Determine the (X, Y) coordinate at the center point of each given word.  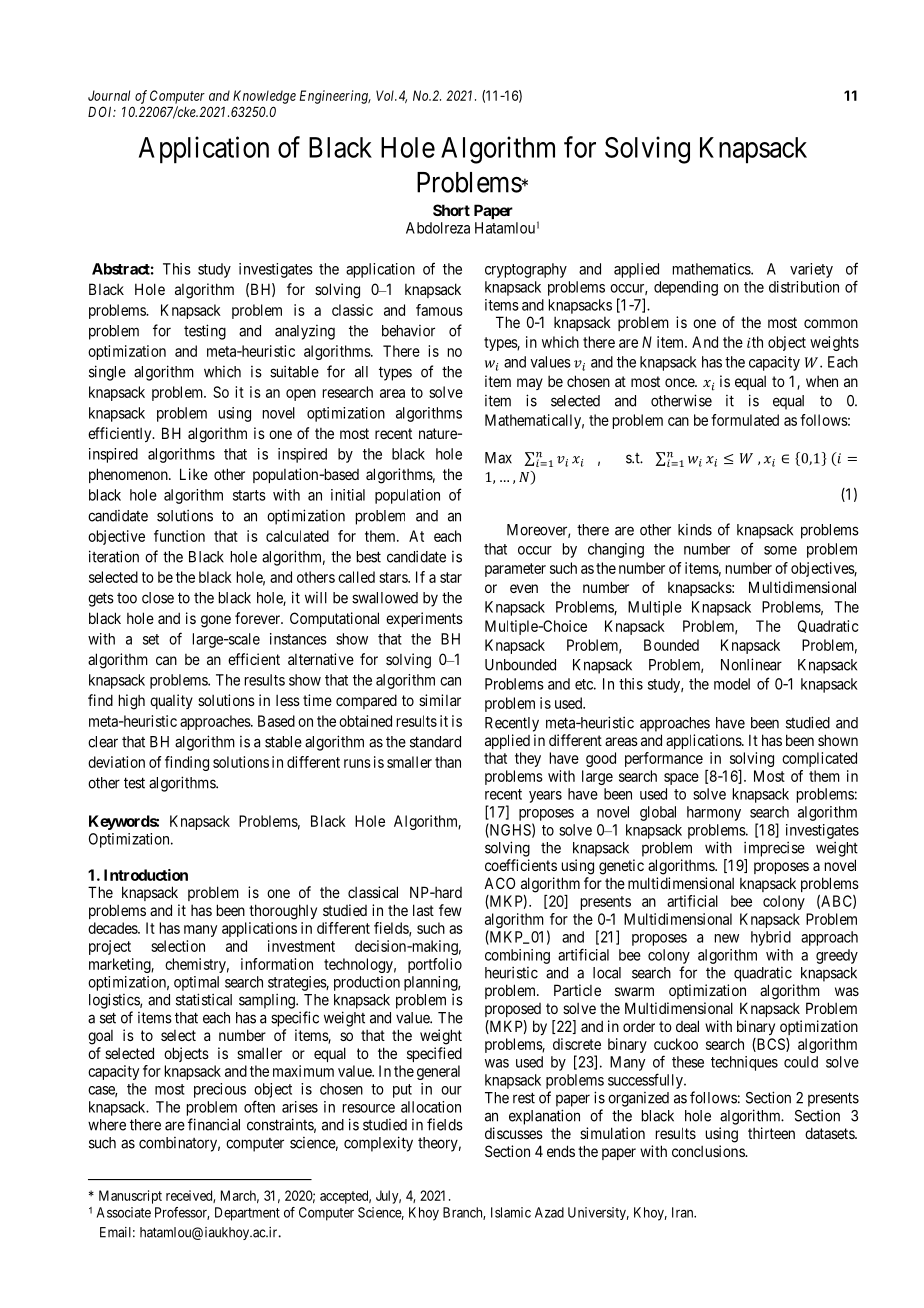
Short (451, 210)
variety (811, 270)
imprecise (774, 849)
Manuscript (130, 1197)
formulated (745, 420)
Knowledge (264, 97)
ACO (499, 883)
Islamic (511, 1212)
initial (348, 495)
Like (194, 474)
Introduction (146, 875)
